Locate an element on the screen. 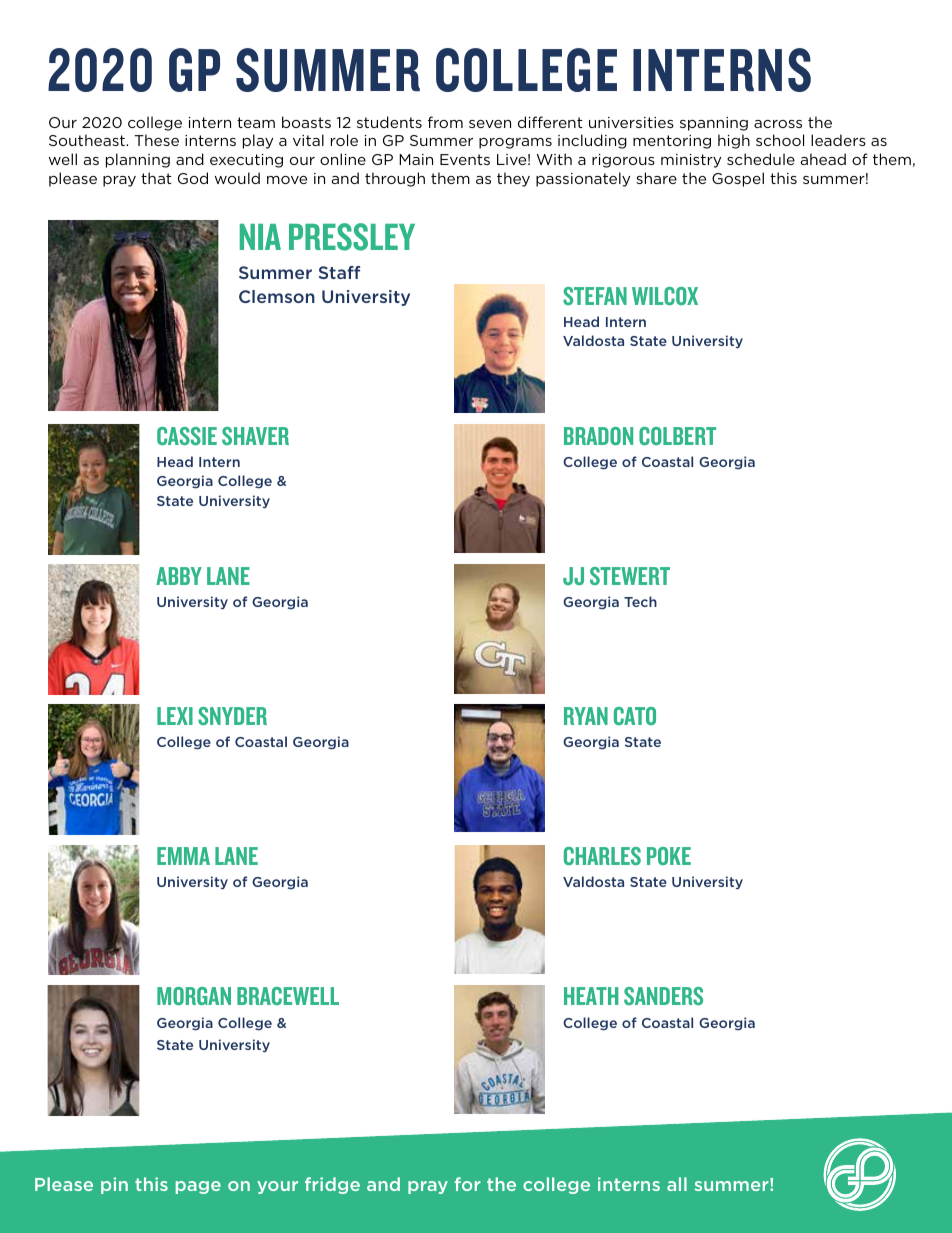 The width and height of the screenshot is (952, 1233). RYAN is located at coordinates (586, 716).
